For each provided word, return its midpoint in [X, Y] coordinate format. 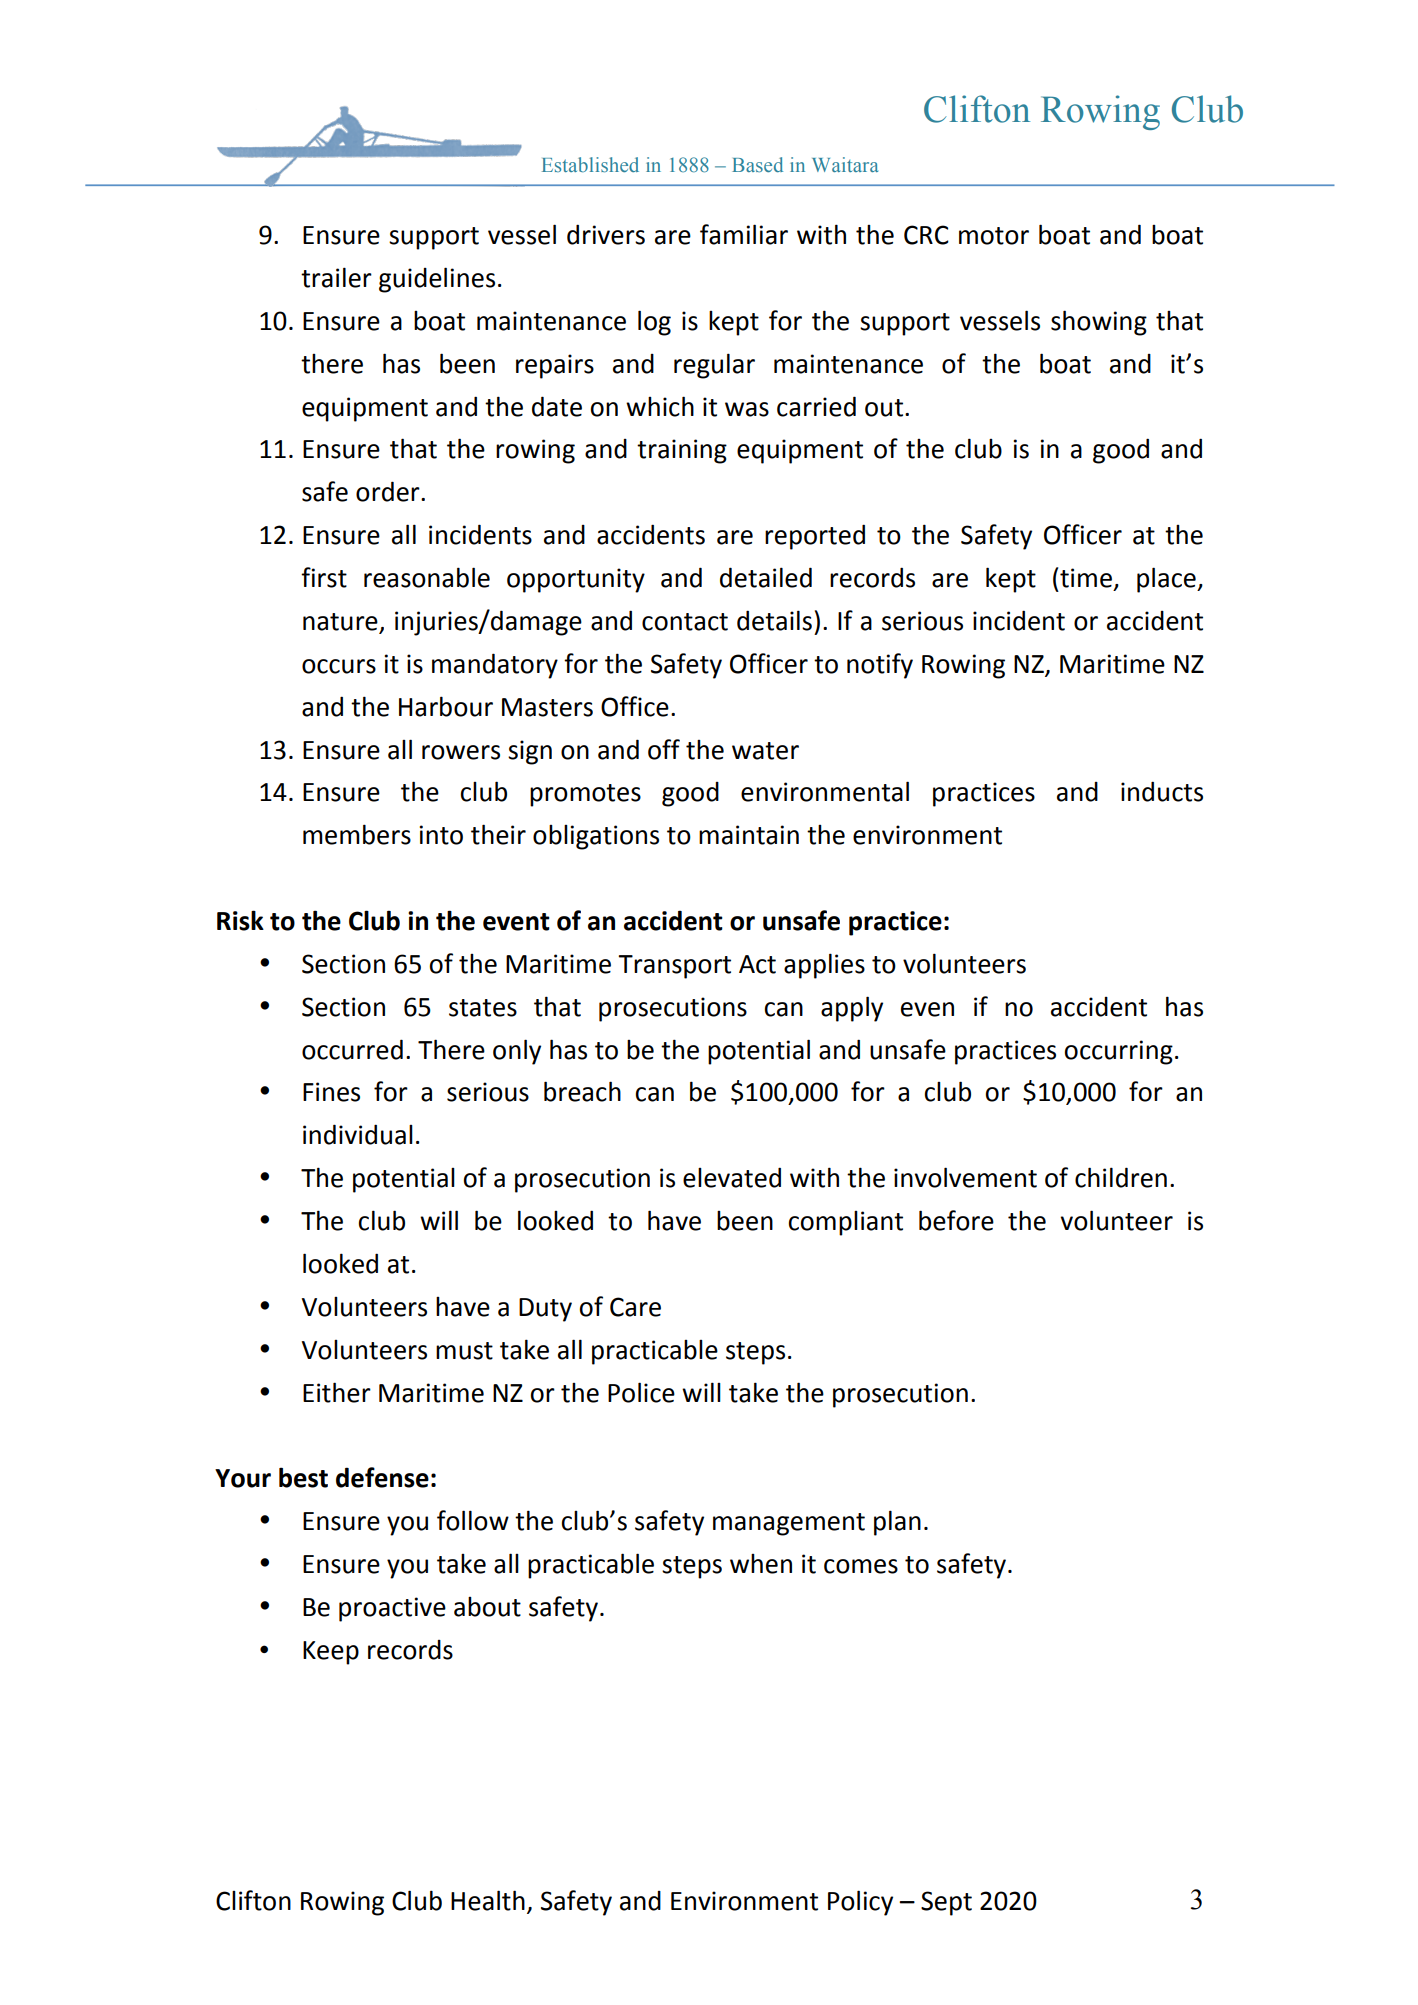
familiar [744, 234]
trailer [336, 277]
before [956, 1220]
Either [337, 1392]
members [357, 834]
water [765, 751]
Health [488, 1900]
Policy [860, 1903]
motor [994, 236]
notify [880, 666]
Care [635, 1307]
